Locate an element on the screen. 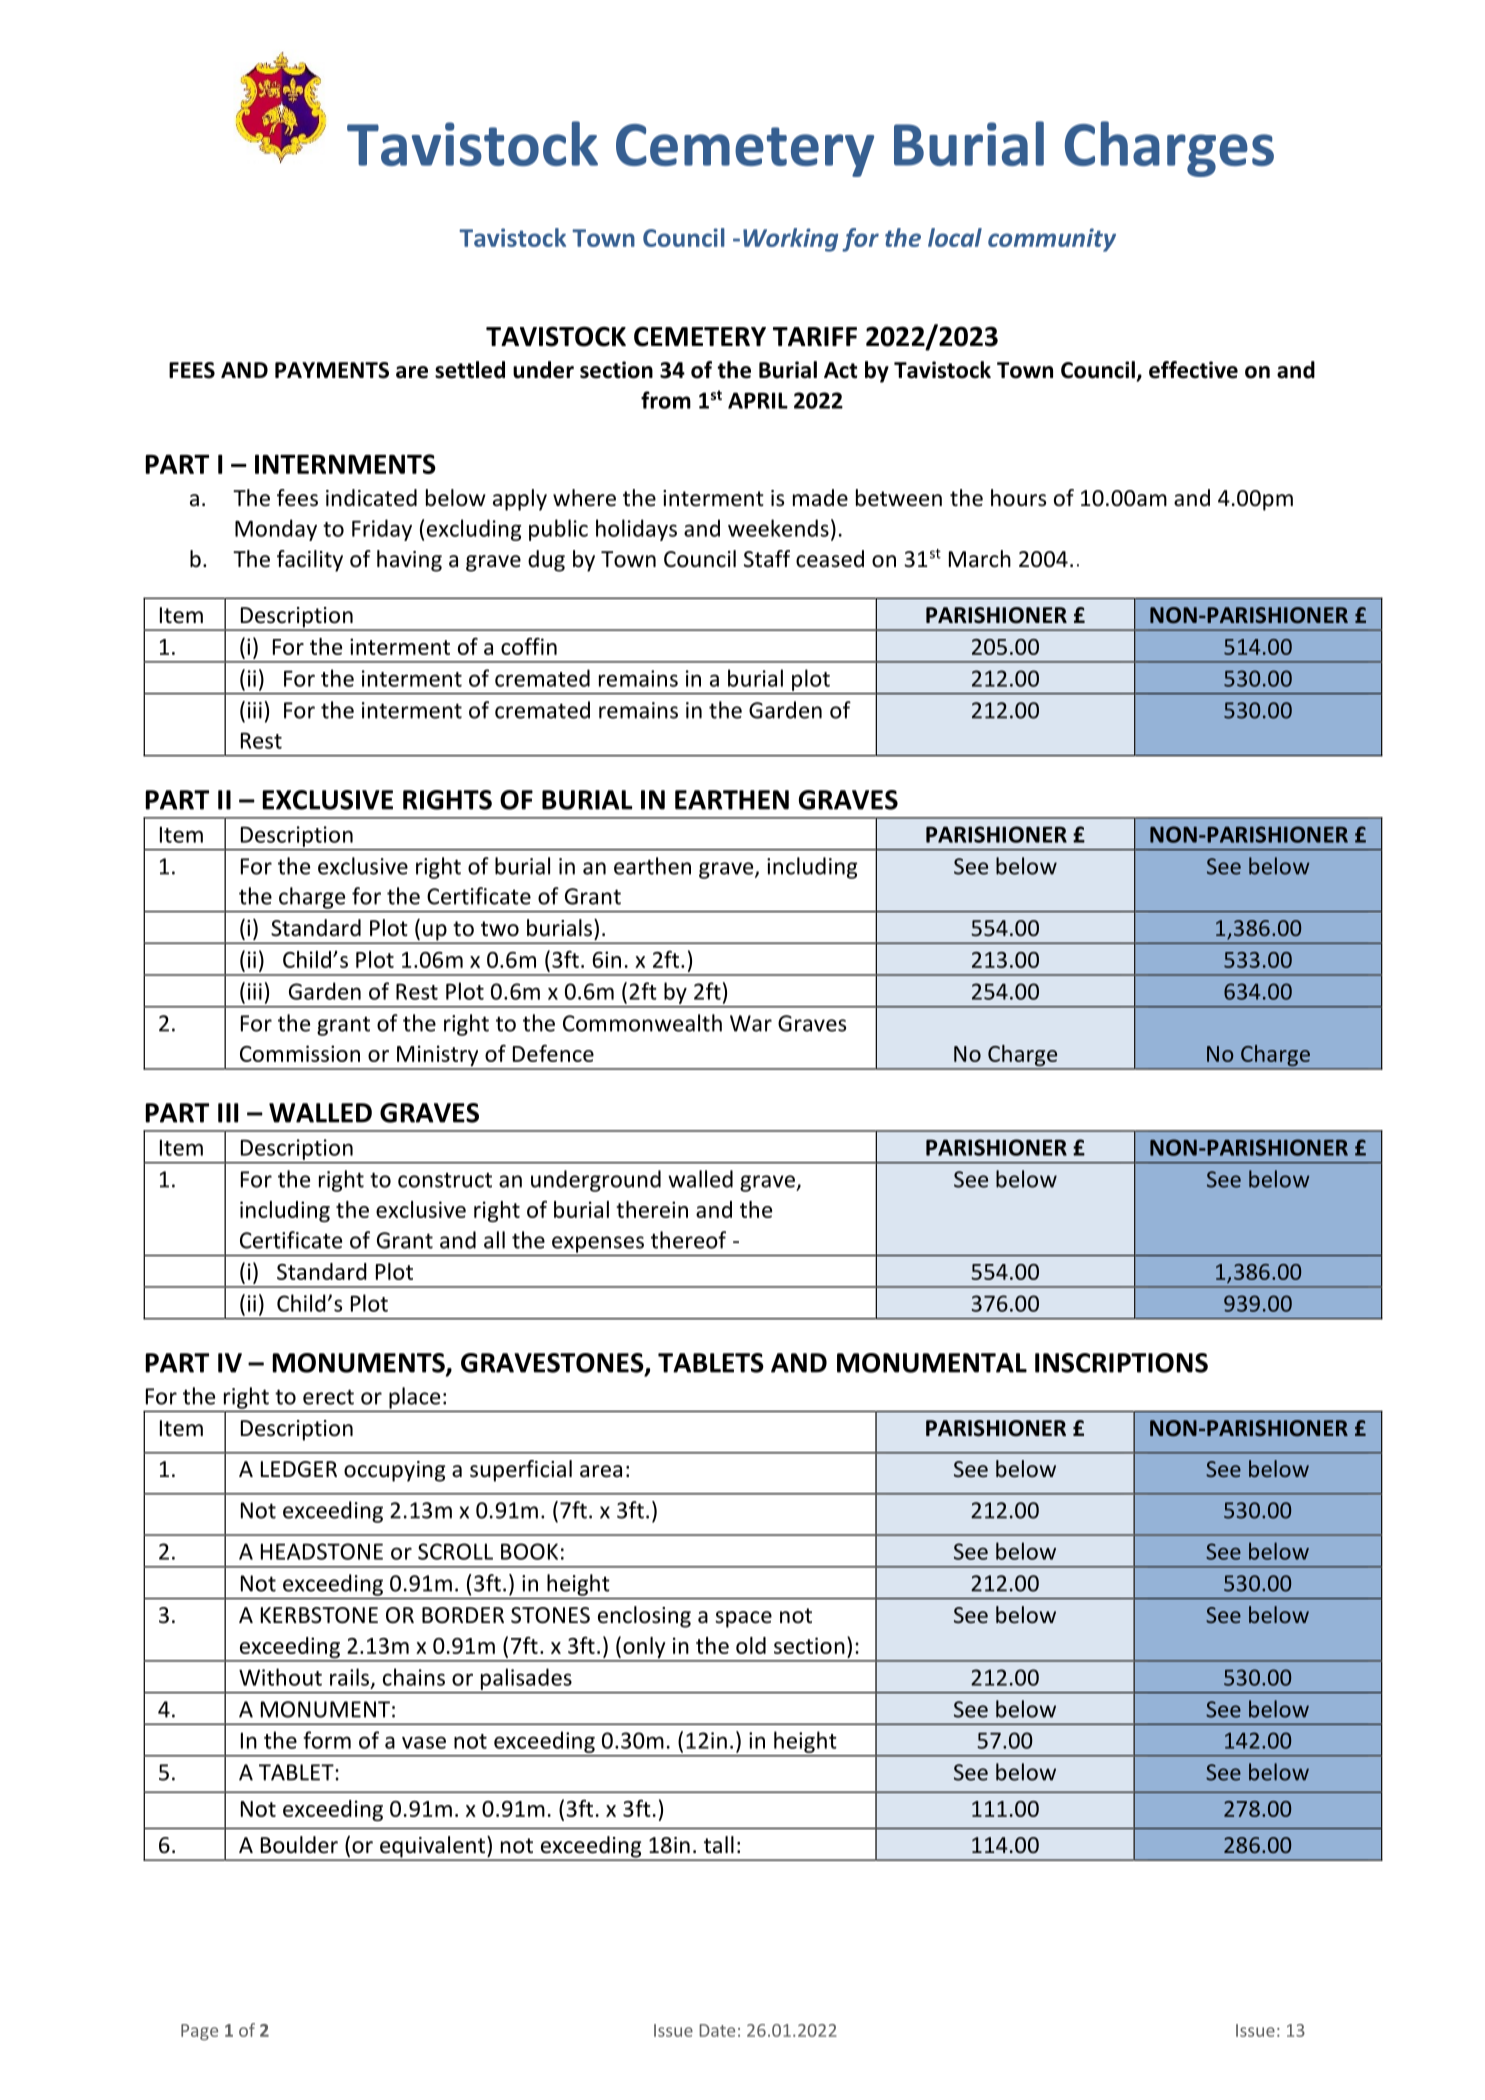  HEADSTONE is located at coordinates (322, 1551).
